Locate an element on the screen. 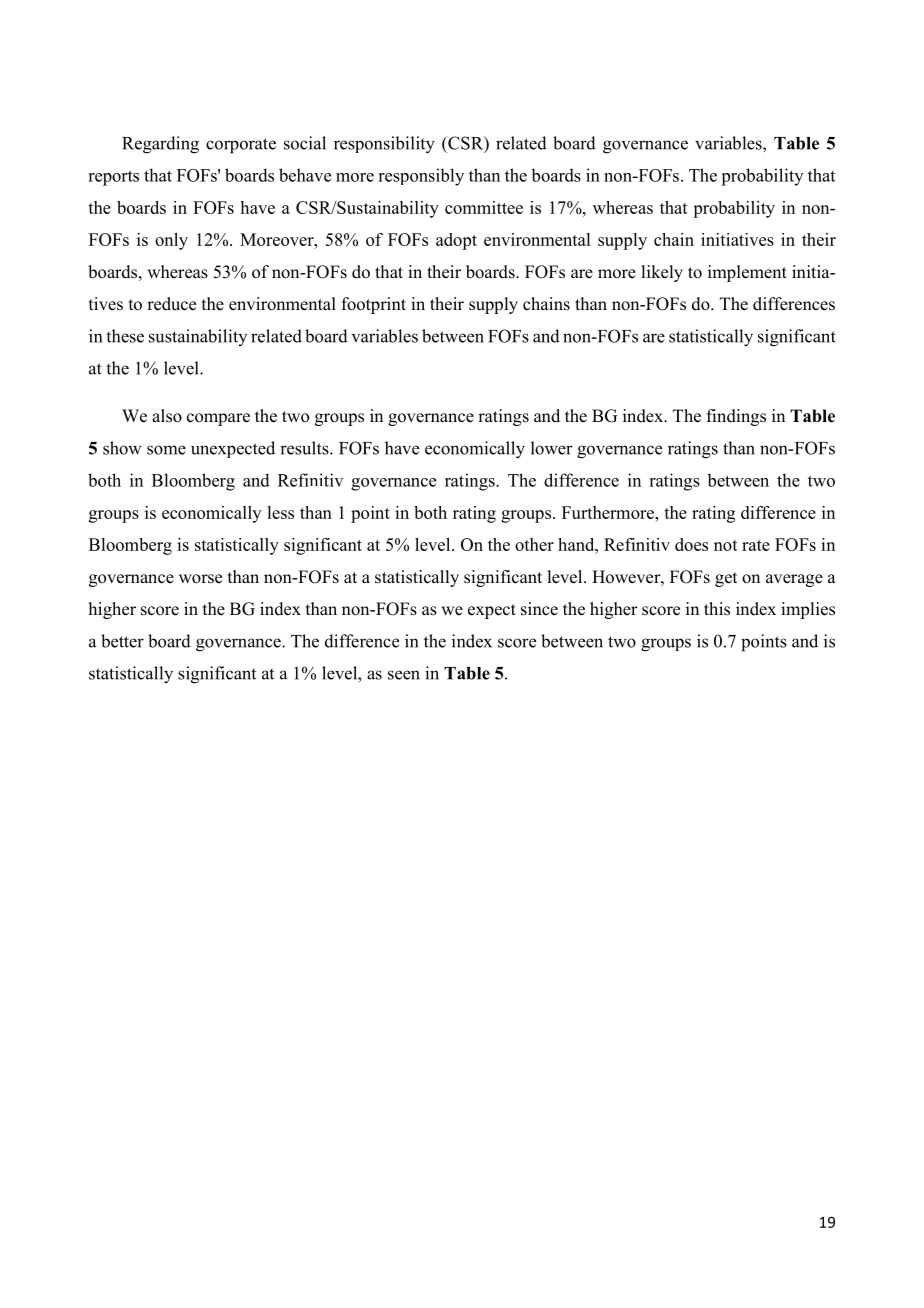 The width and height of the screenshot is (924, 1308). better is located at coordinates (122, 641).
